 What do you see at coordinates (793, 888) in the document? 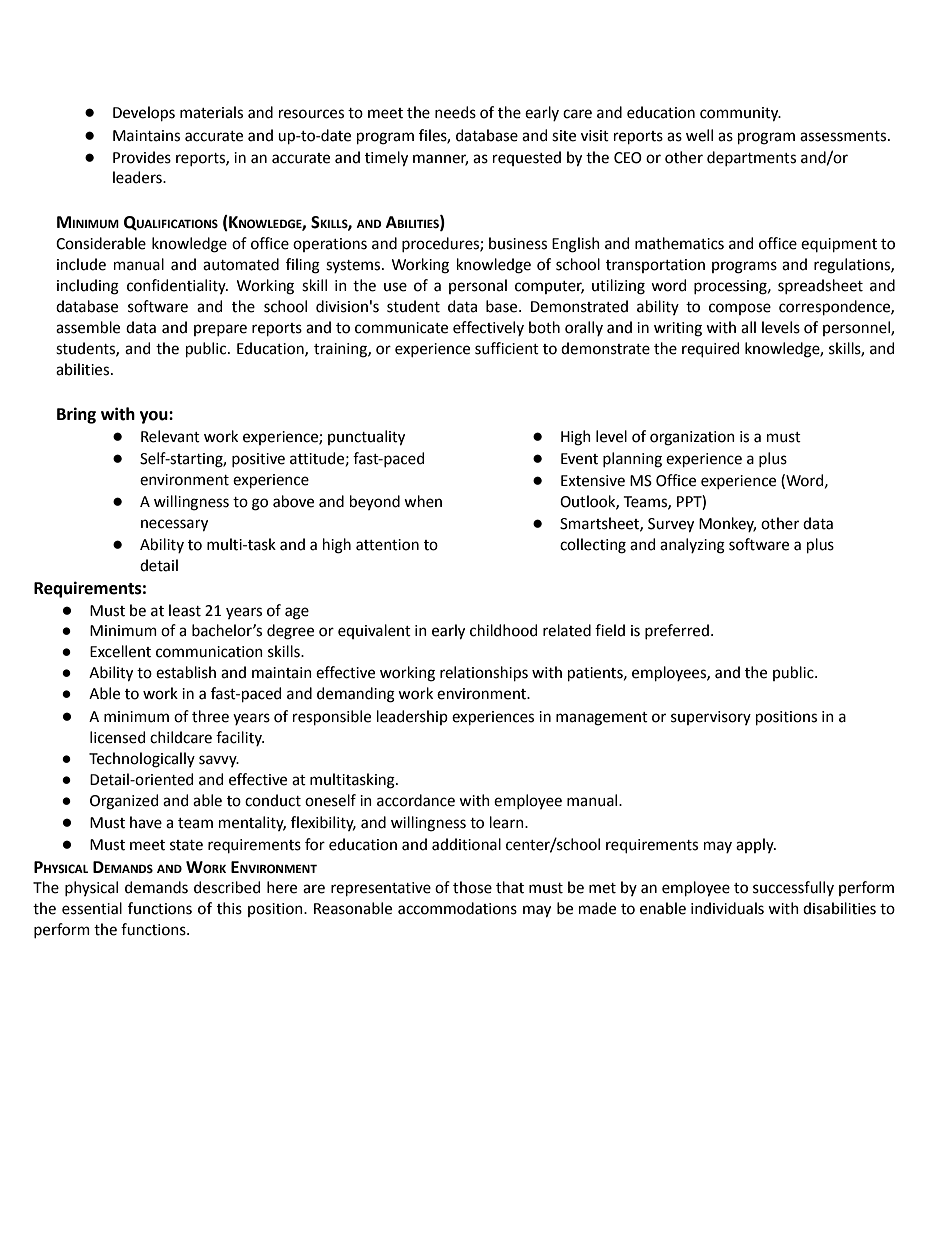
I see `successfully` at bounding box center [793, 888].
